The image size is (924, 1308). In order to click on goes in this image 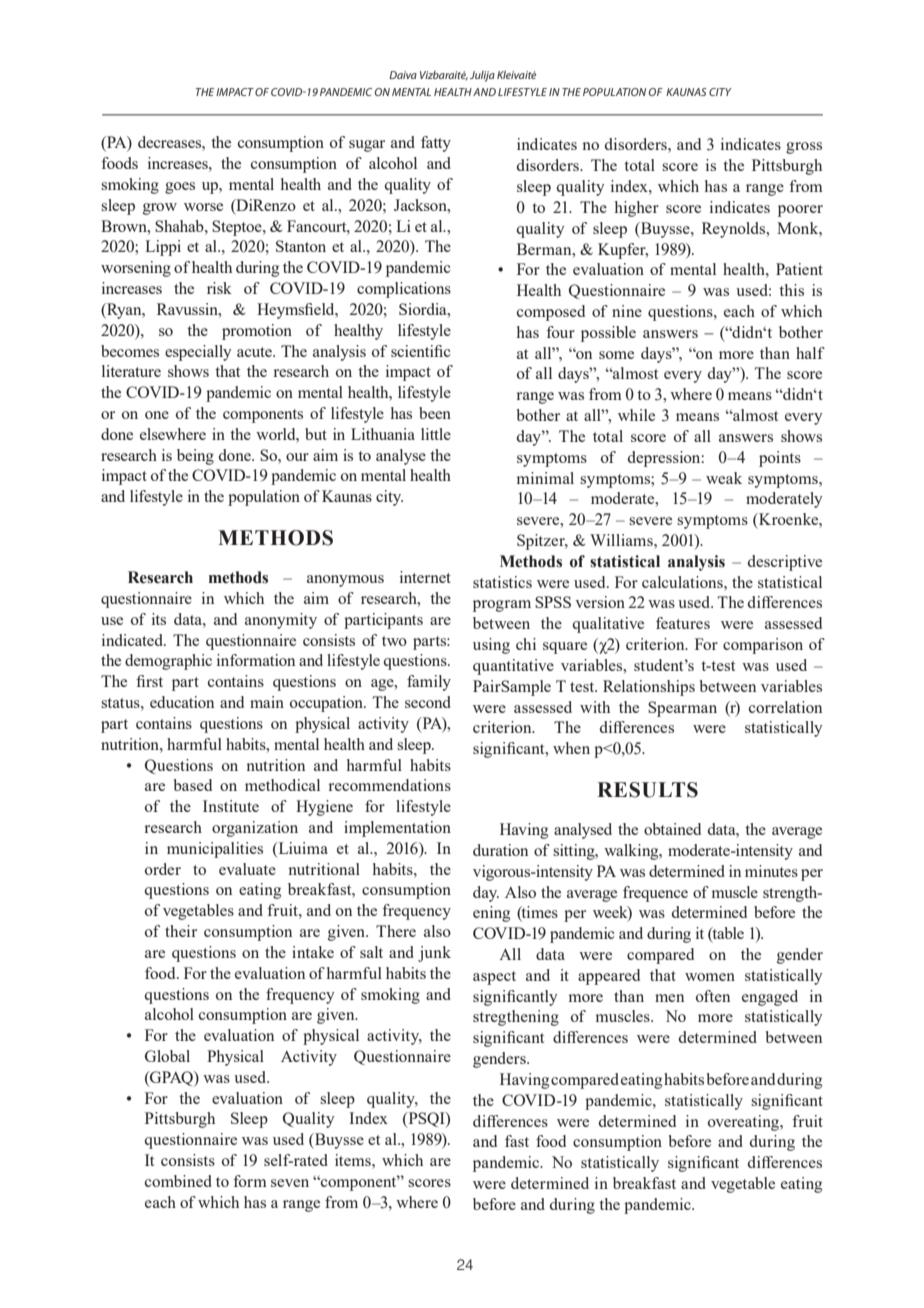, I will do `click(180, 188)`.
